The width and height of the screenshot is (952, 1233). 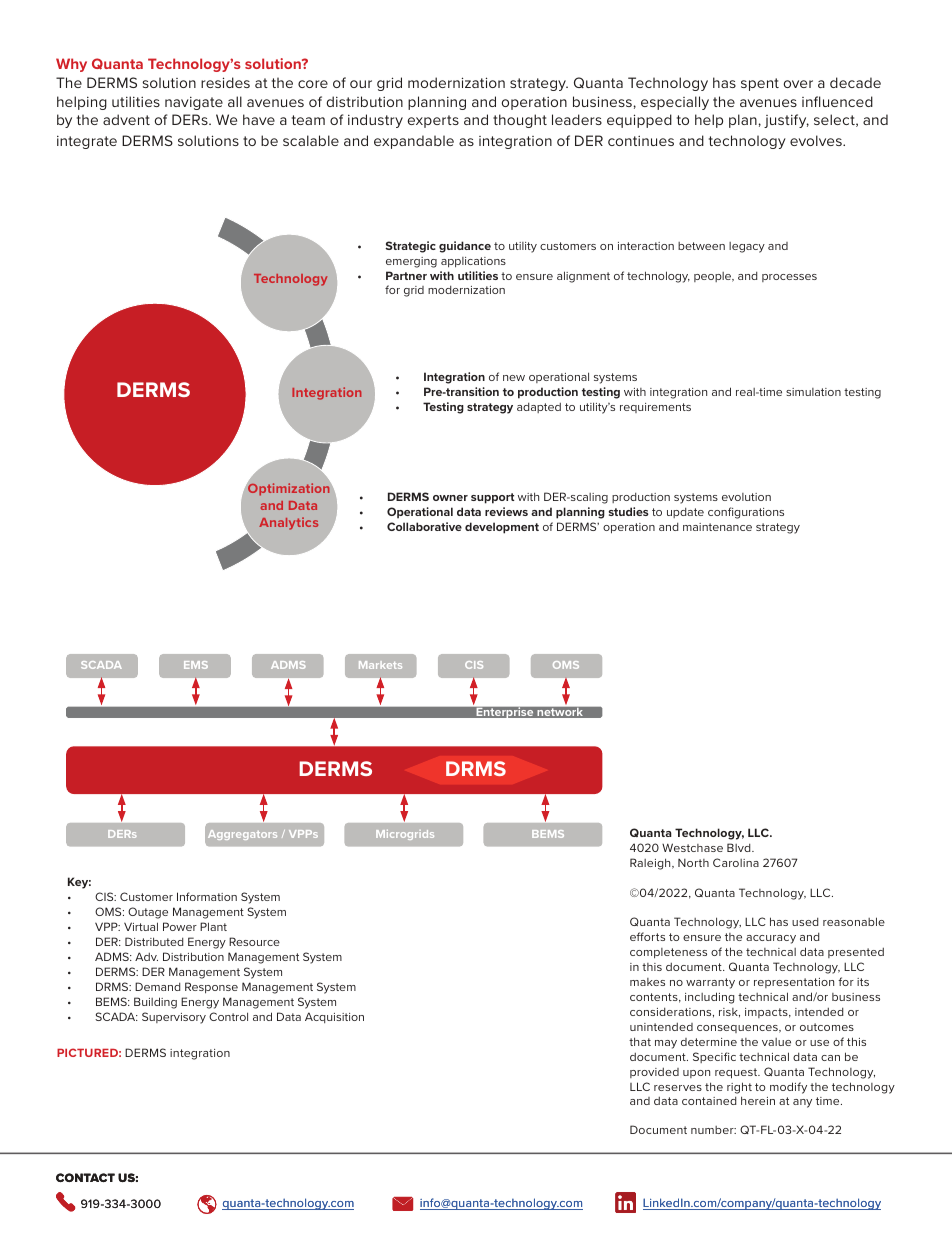 I want to click on spent, so click(x=760, y=84).
